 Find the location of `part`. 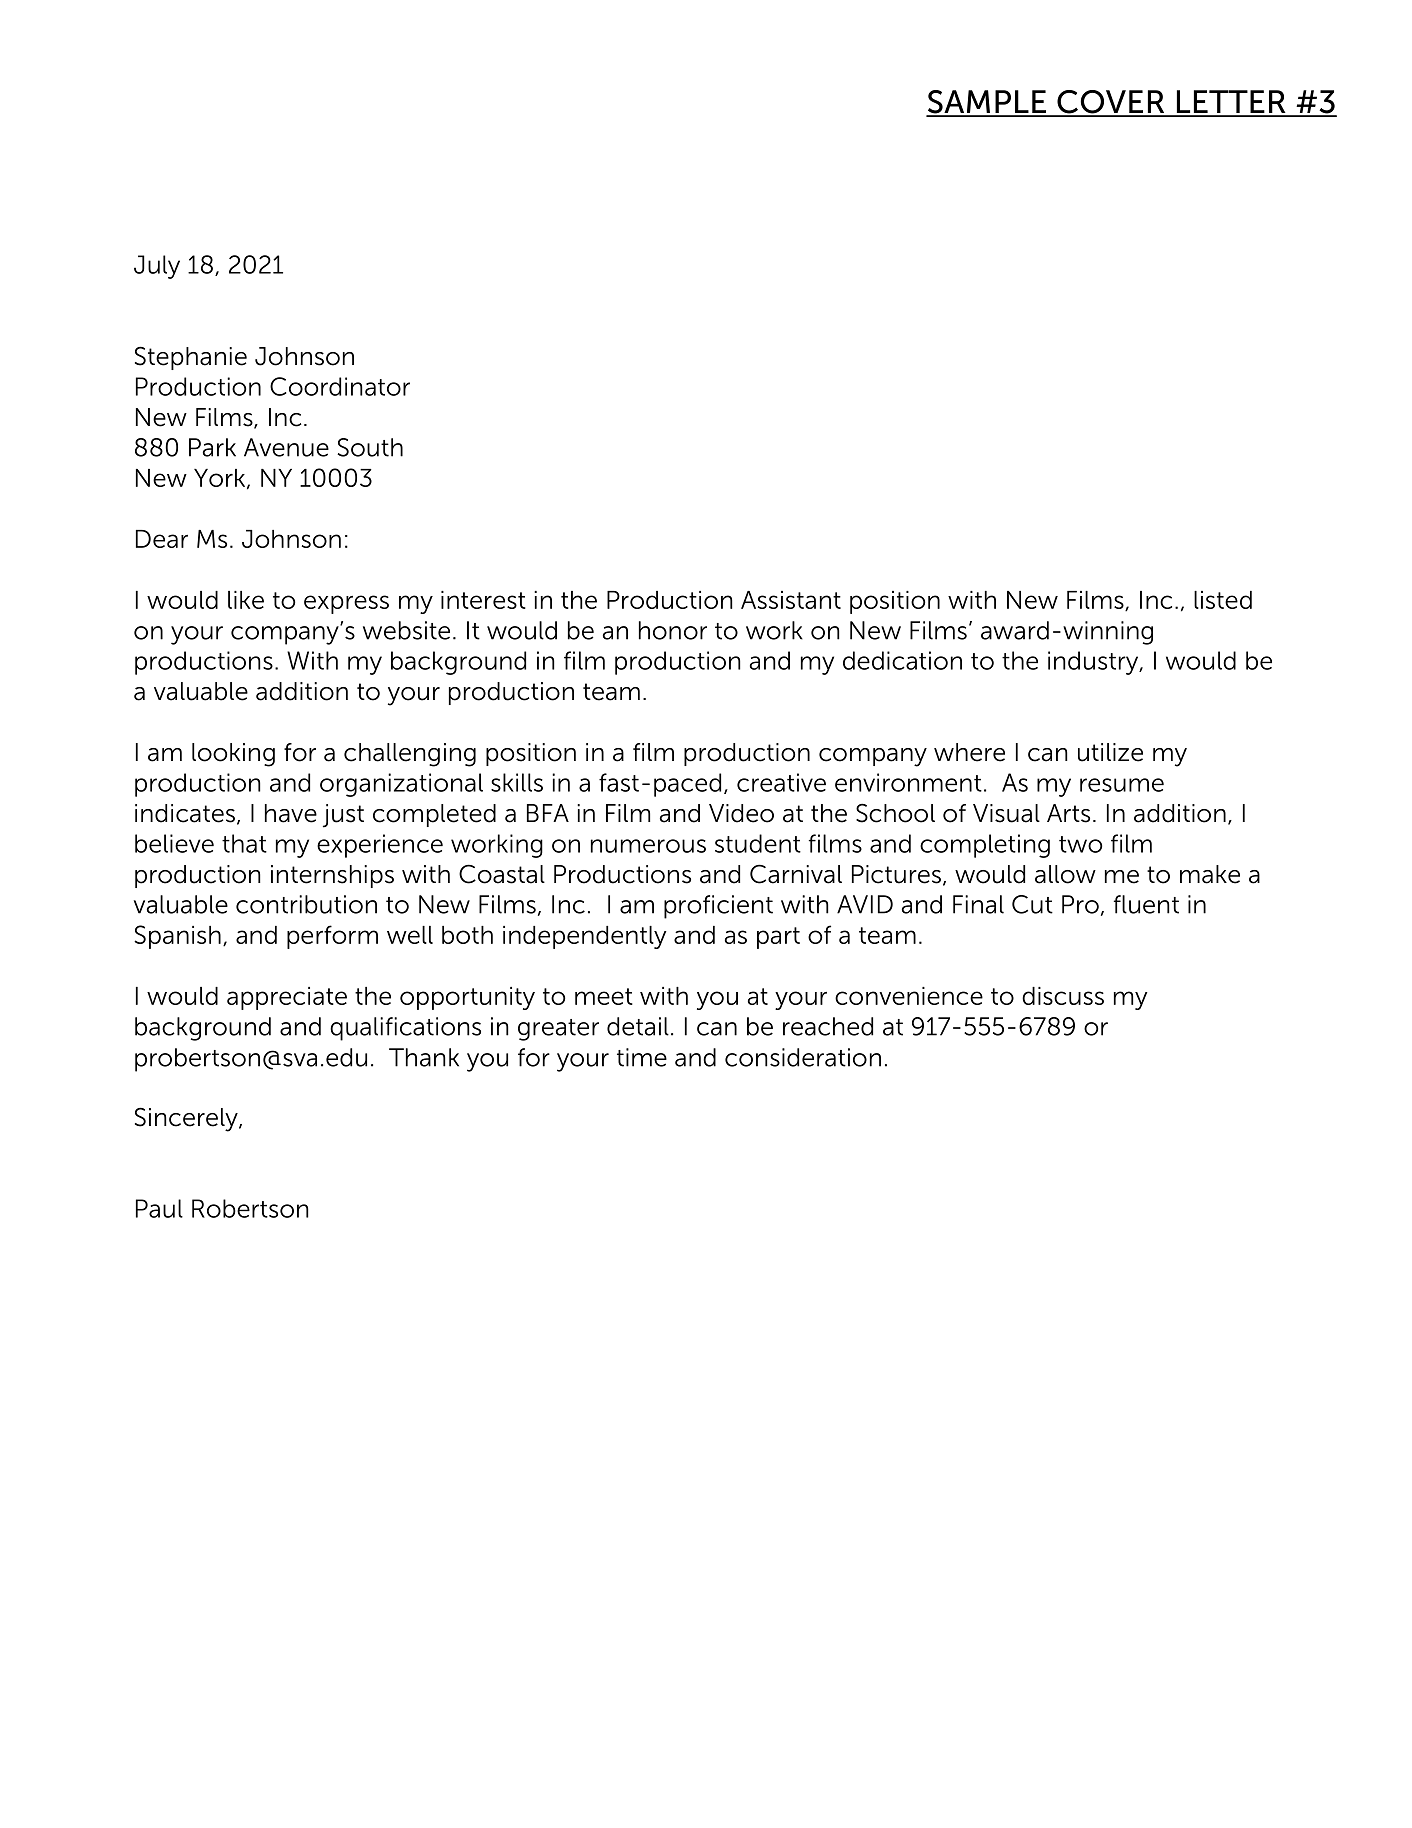

part is located at coordinates (778, 938).
